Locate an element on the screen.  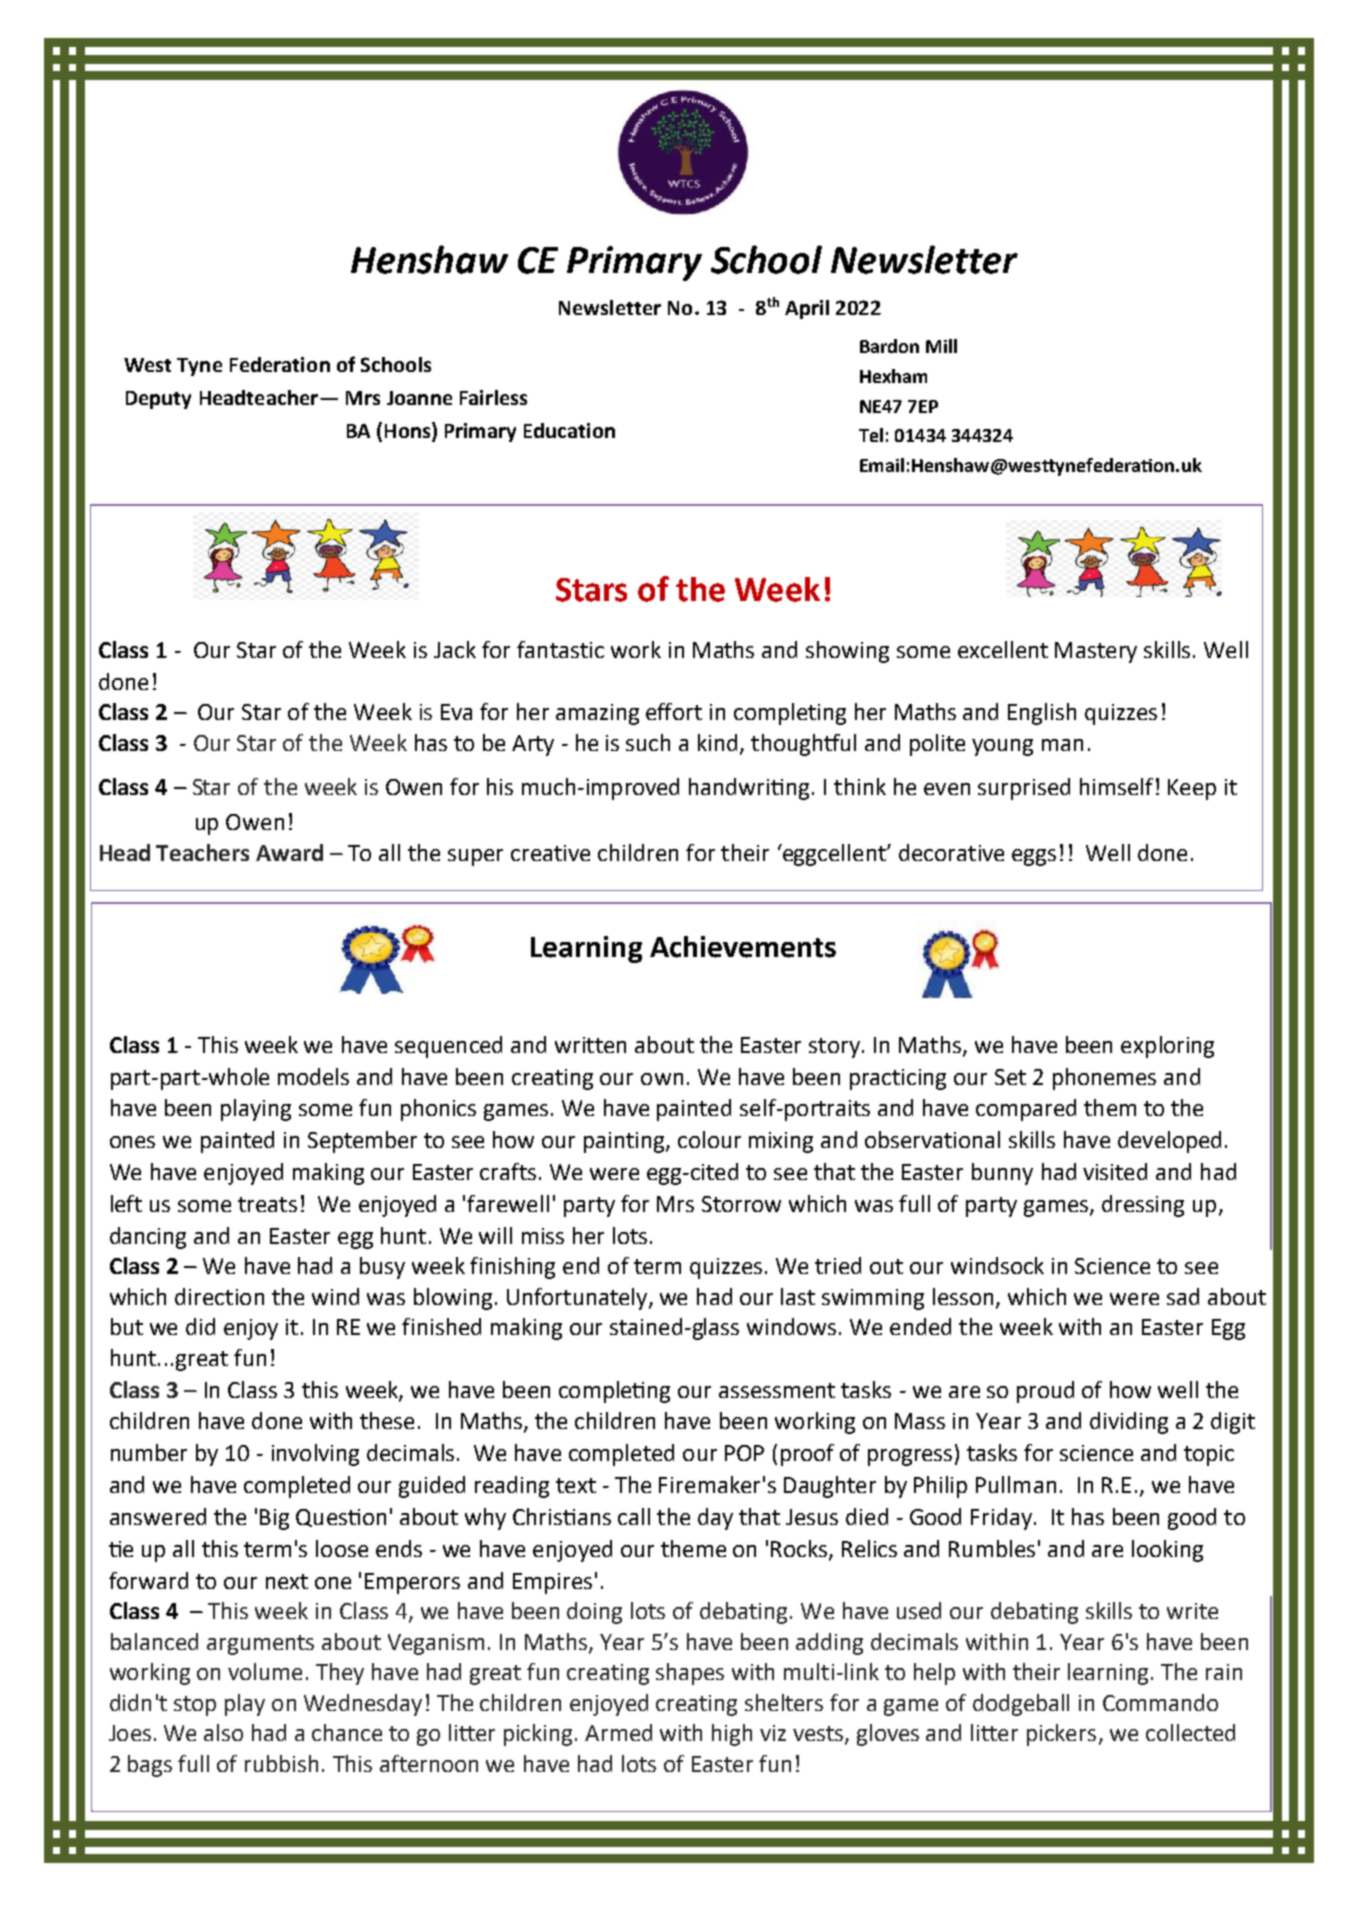
English is located at coordinates (1042, 714).
